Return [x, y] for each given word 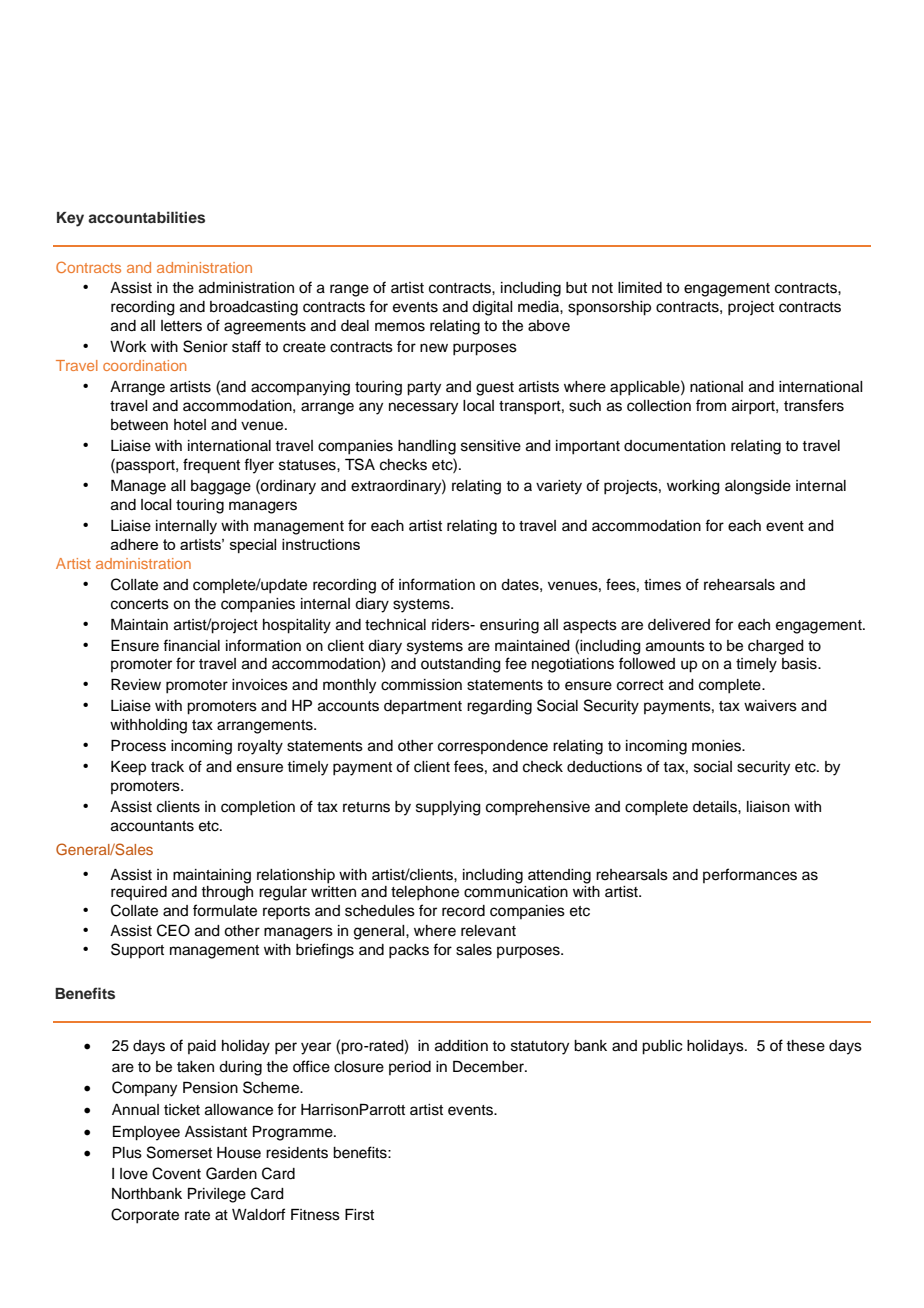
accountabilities [146, 217]
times [662, 585]
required [139, 893]
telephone [425, 893]
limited [640, 288]
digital [492, 308]
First [359, 1215]
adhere [134, 544]
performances [750, 875]
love [134, 1174]
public [662, 1047]
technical [395, 625]
